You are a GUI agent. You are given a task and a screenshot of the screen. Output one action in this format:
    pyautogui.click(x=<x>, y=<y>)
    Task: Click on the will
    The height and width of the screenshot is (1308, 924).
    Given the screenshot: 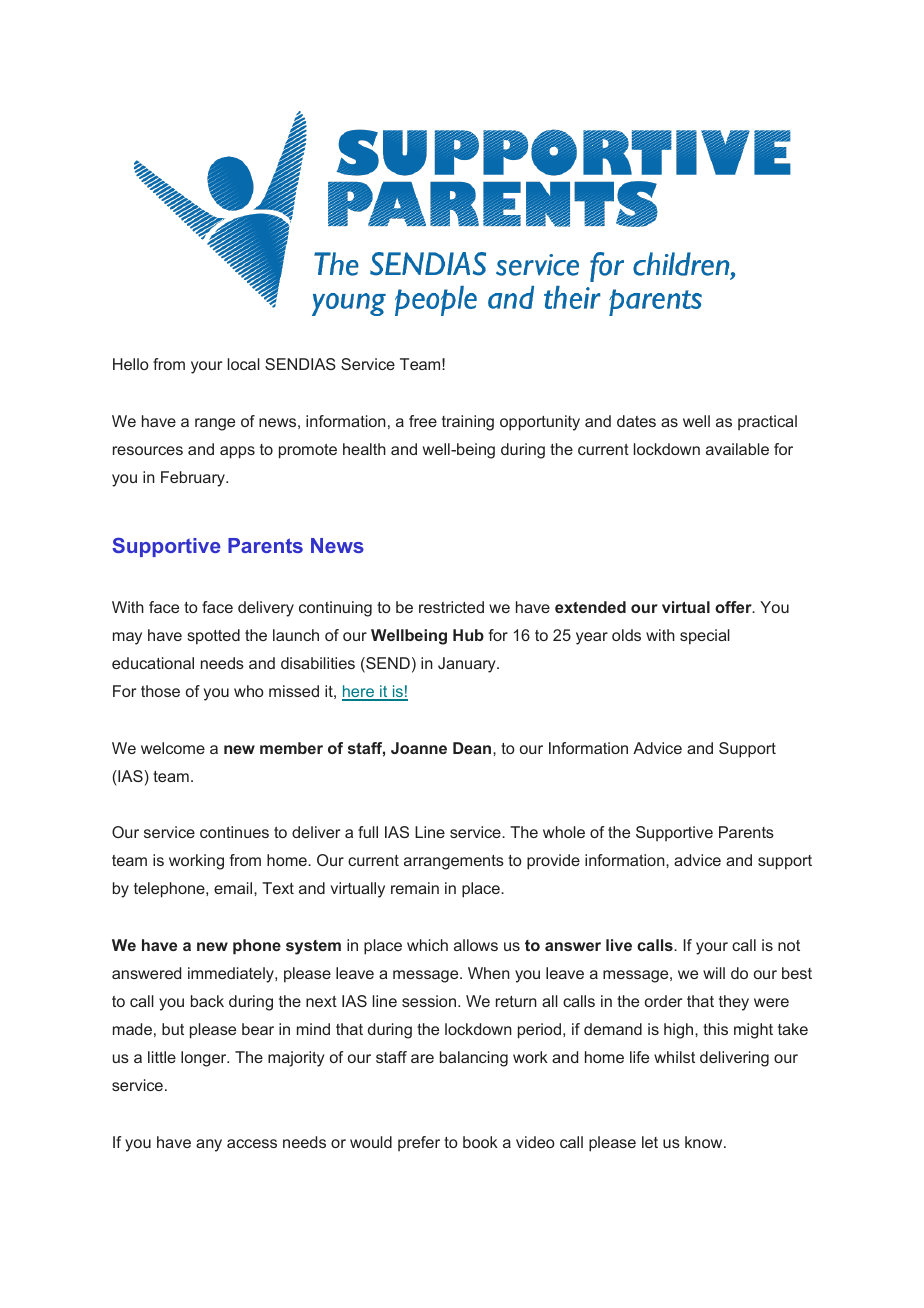 What is the action you would take?
    pyautogui.click(x=714, y=973)
